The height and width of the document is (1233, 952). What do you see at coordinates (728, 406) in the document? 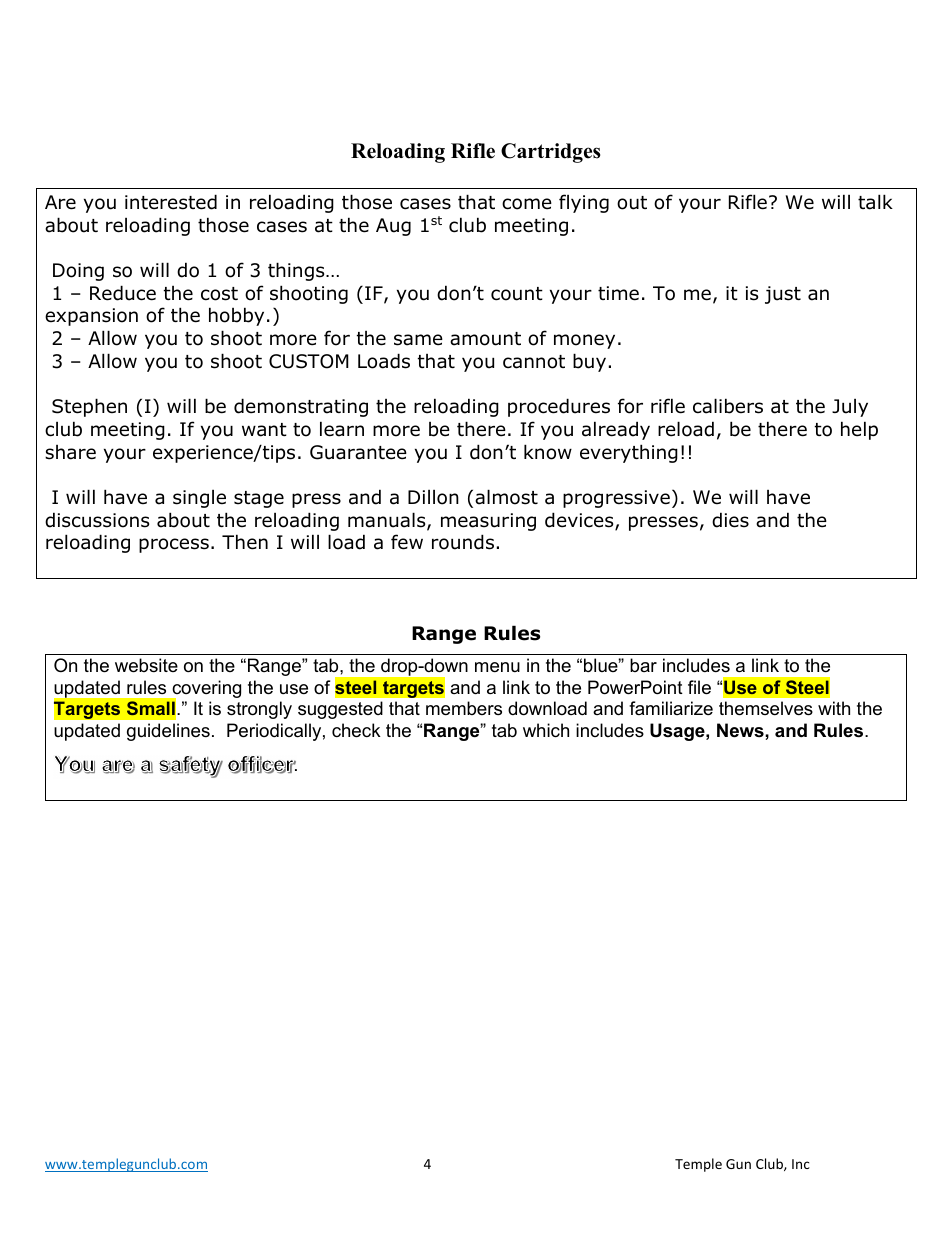
I see `calibers` at bounding box center [728, 406].
